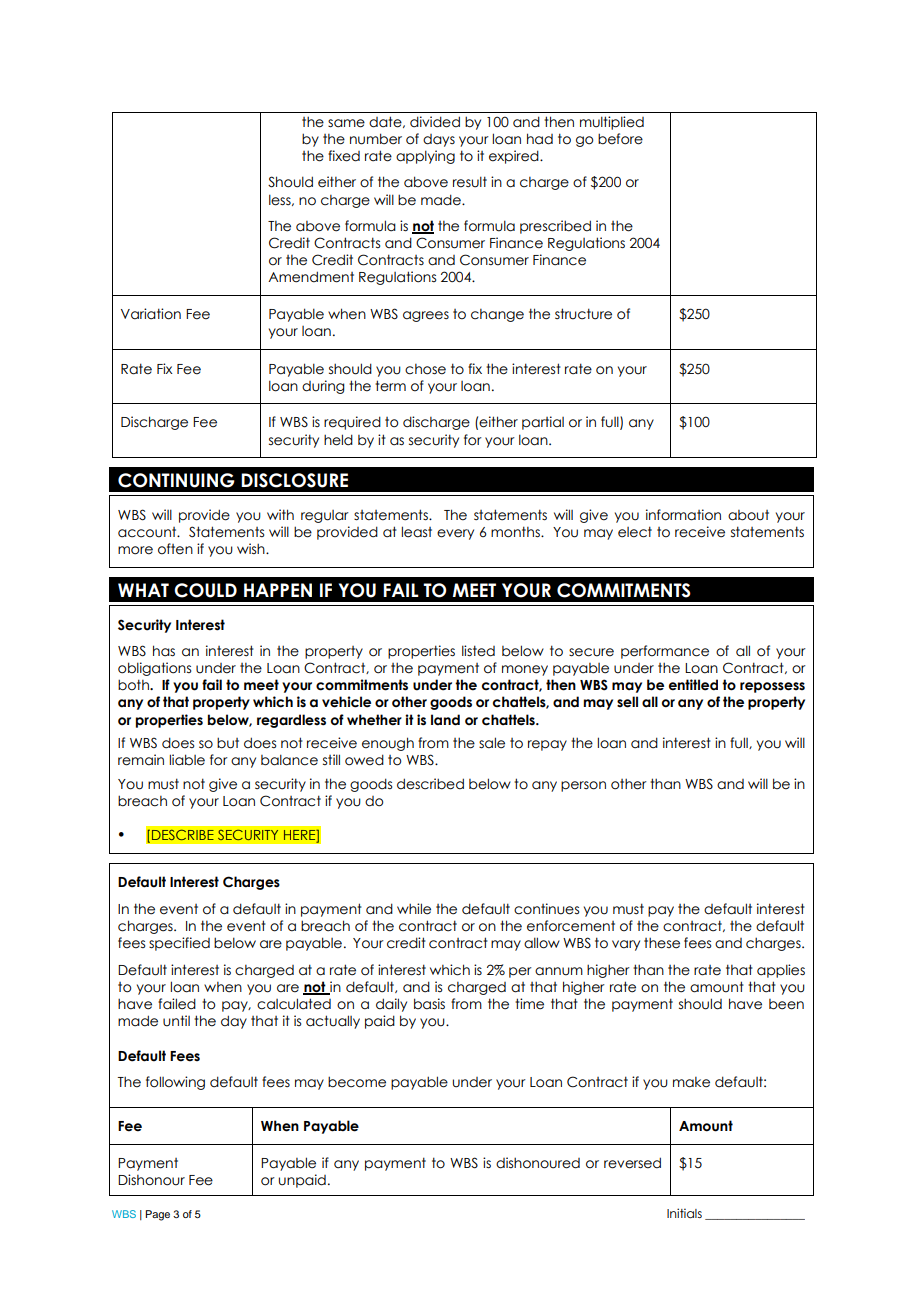  Describe the element at coordinates (620, 139) in the screenshot. I see `before` at that location.
